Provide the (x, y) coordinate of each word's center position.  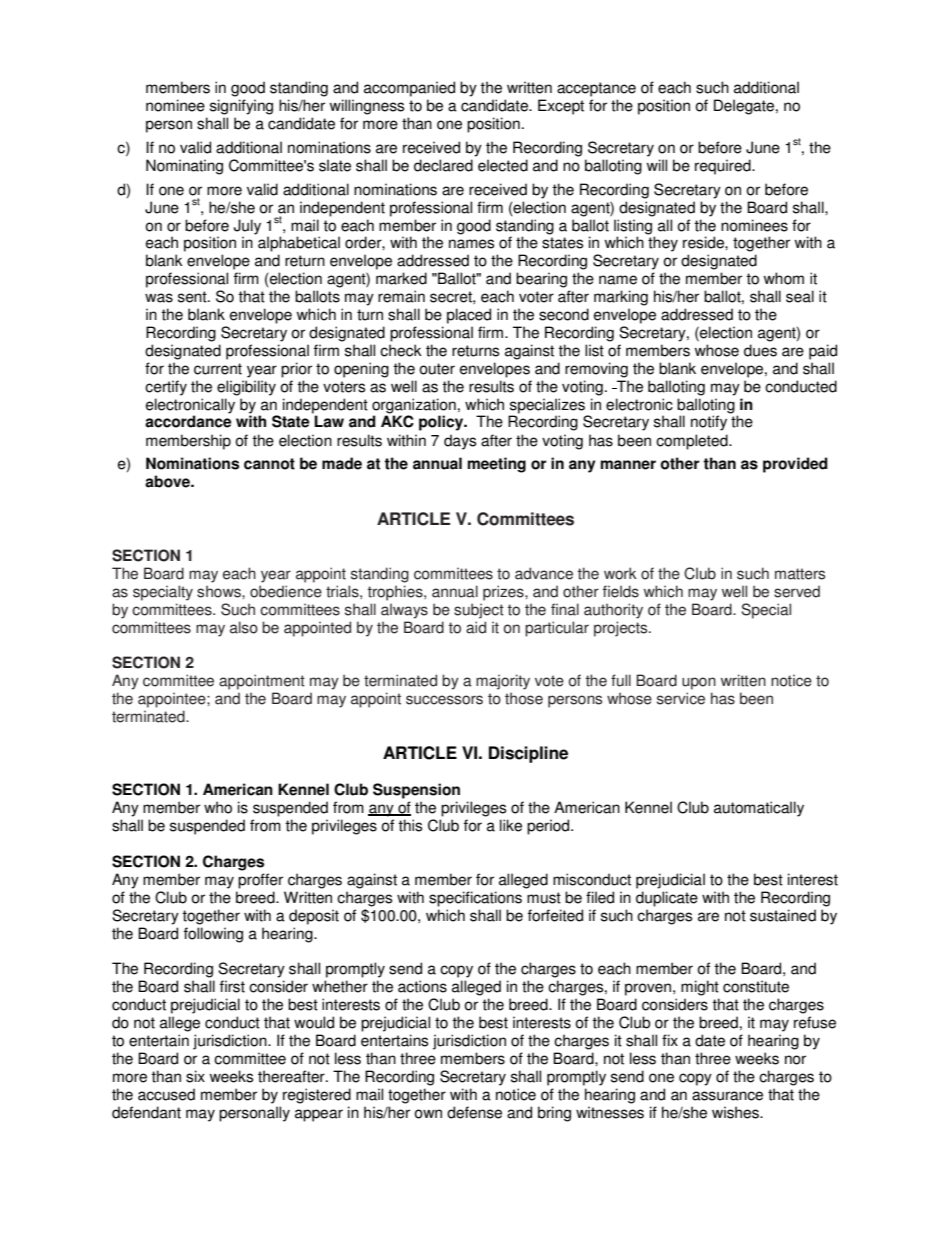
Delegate (745, 107)
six (195, 1076)
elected (503, 165)
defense (474, 1112)
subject (479, 611)
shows (220, 591)
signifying (241, 107)
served (797, 591)
